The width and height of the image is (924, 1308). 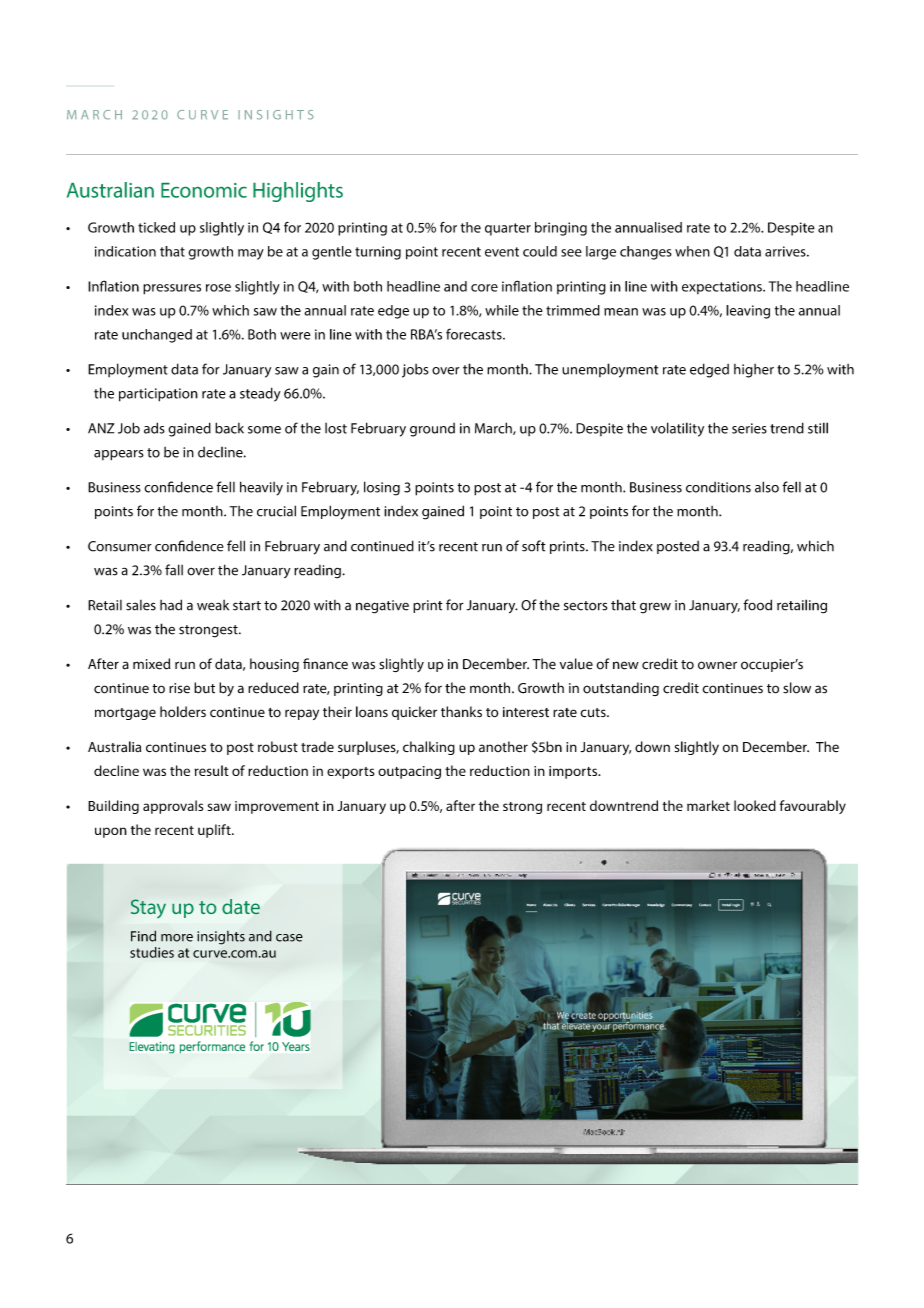 What do you see at coordinates (156, 227) in the image?
I see `ticked` at bounding box center [156, 227].
